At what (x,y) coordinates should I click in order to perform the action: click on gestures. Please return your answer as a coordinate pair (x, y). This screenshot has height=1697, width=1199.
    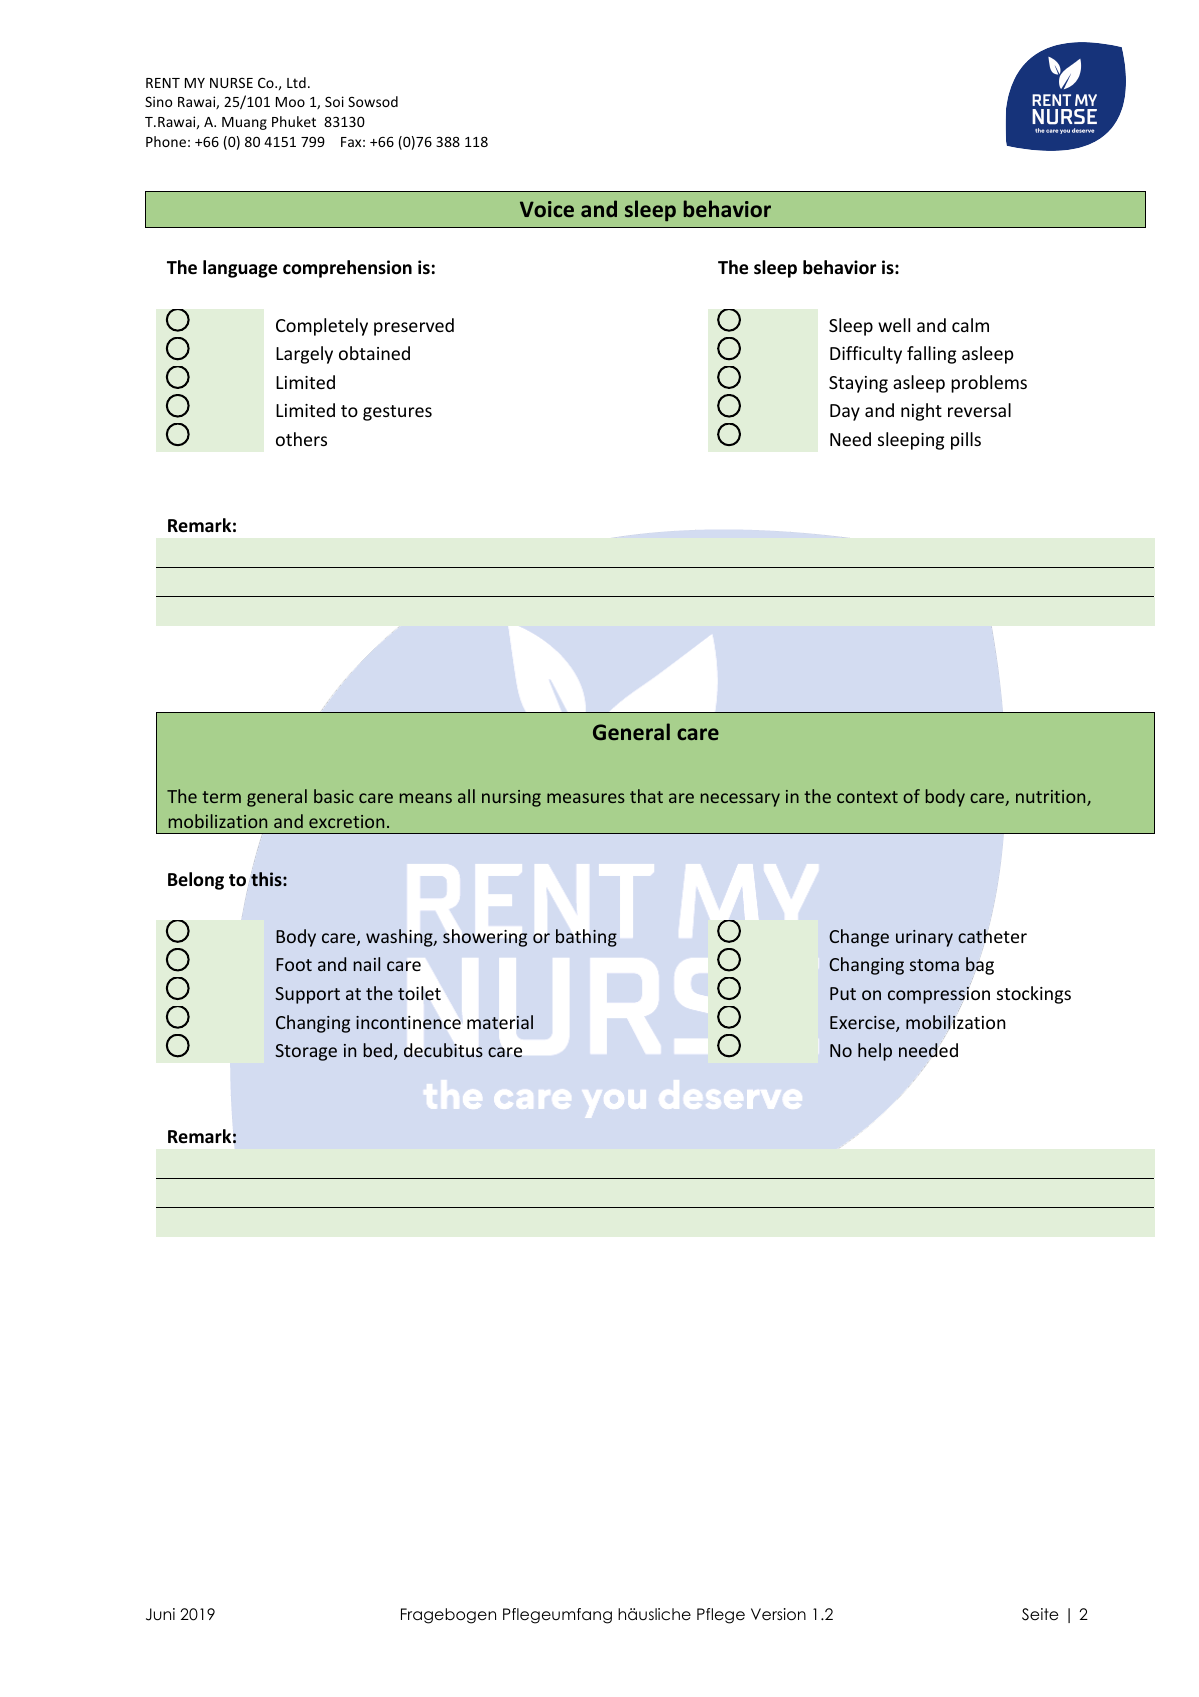
    Looking at the image, I should click on (397, 413).
